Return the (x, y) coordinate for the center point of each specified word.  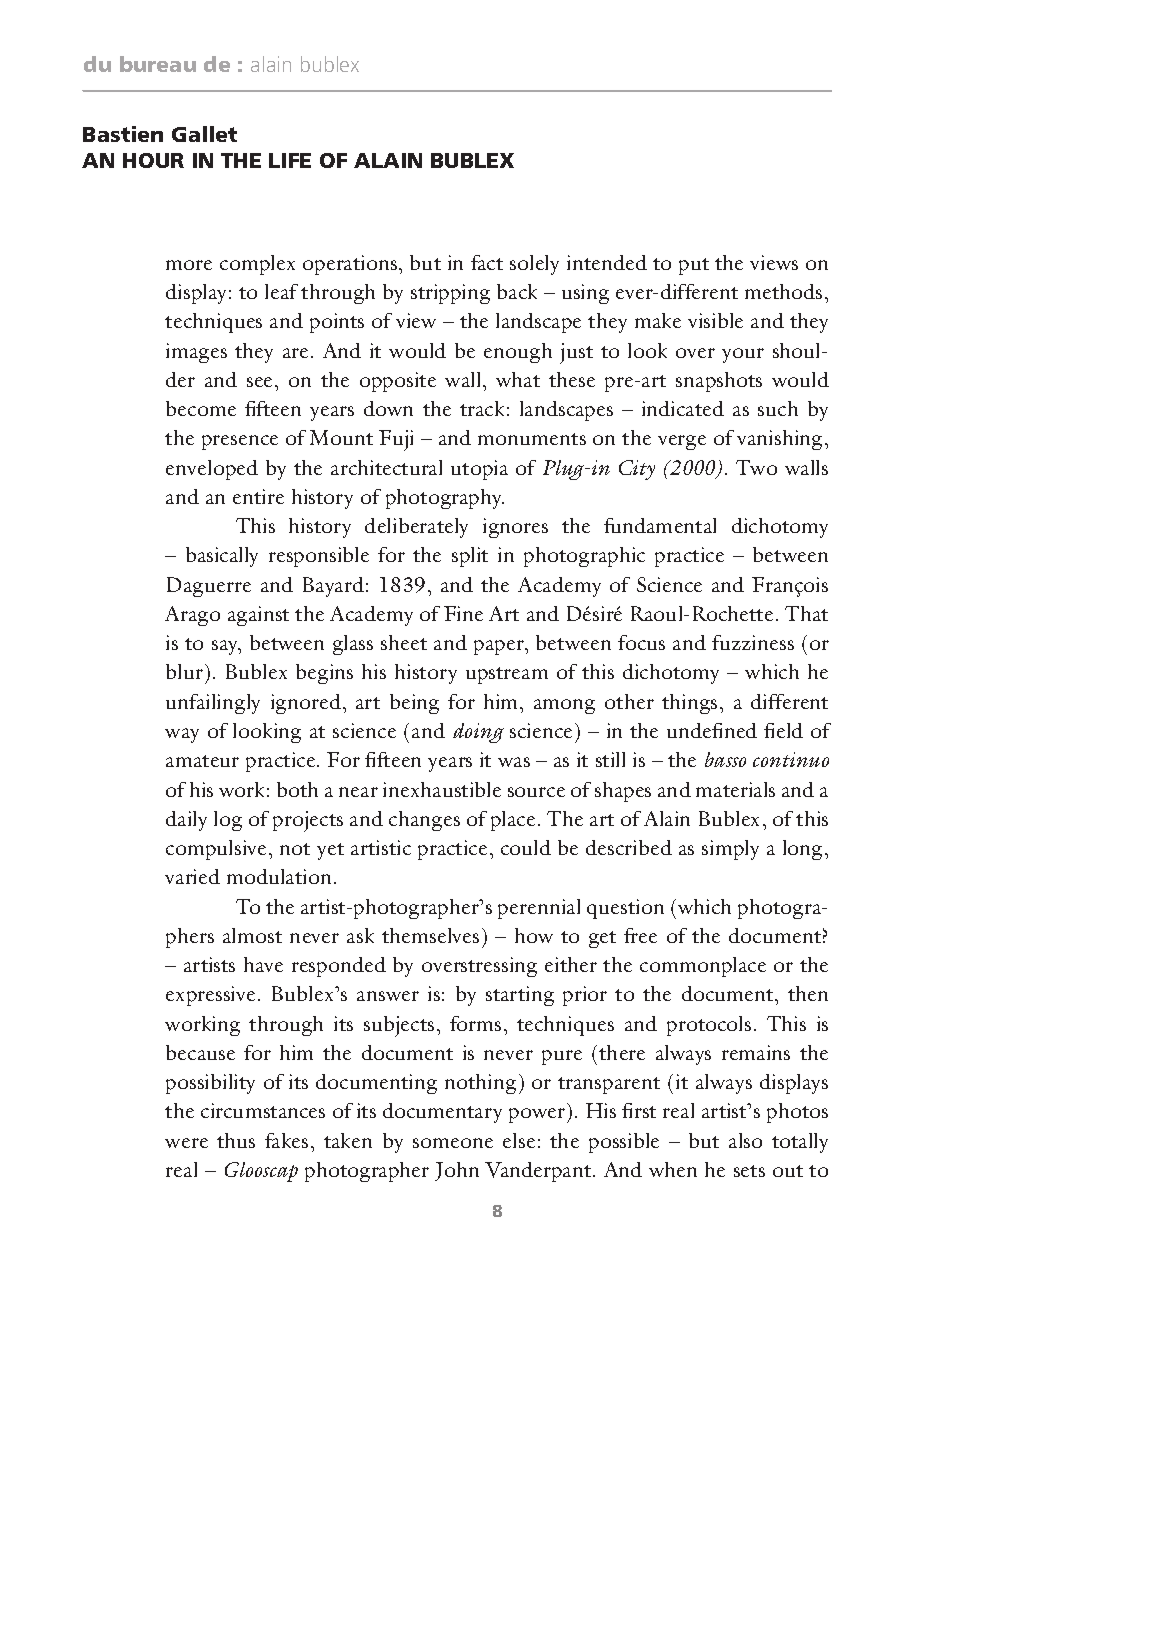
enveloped (212, 470)
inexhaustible (442, 789)
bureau (158, 64)
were (186, 1143)
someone (453, 1143)
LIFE (290, 160)
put (694, 266)
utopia (479, 470)
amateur (202, 761)
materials (735, 789)
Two (756, 467)
